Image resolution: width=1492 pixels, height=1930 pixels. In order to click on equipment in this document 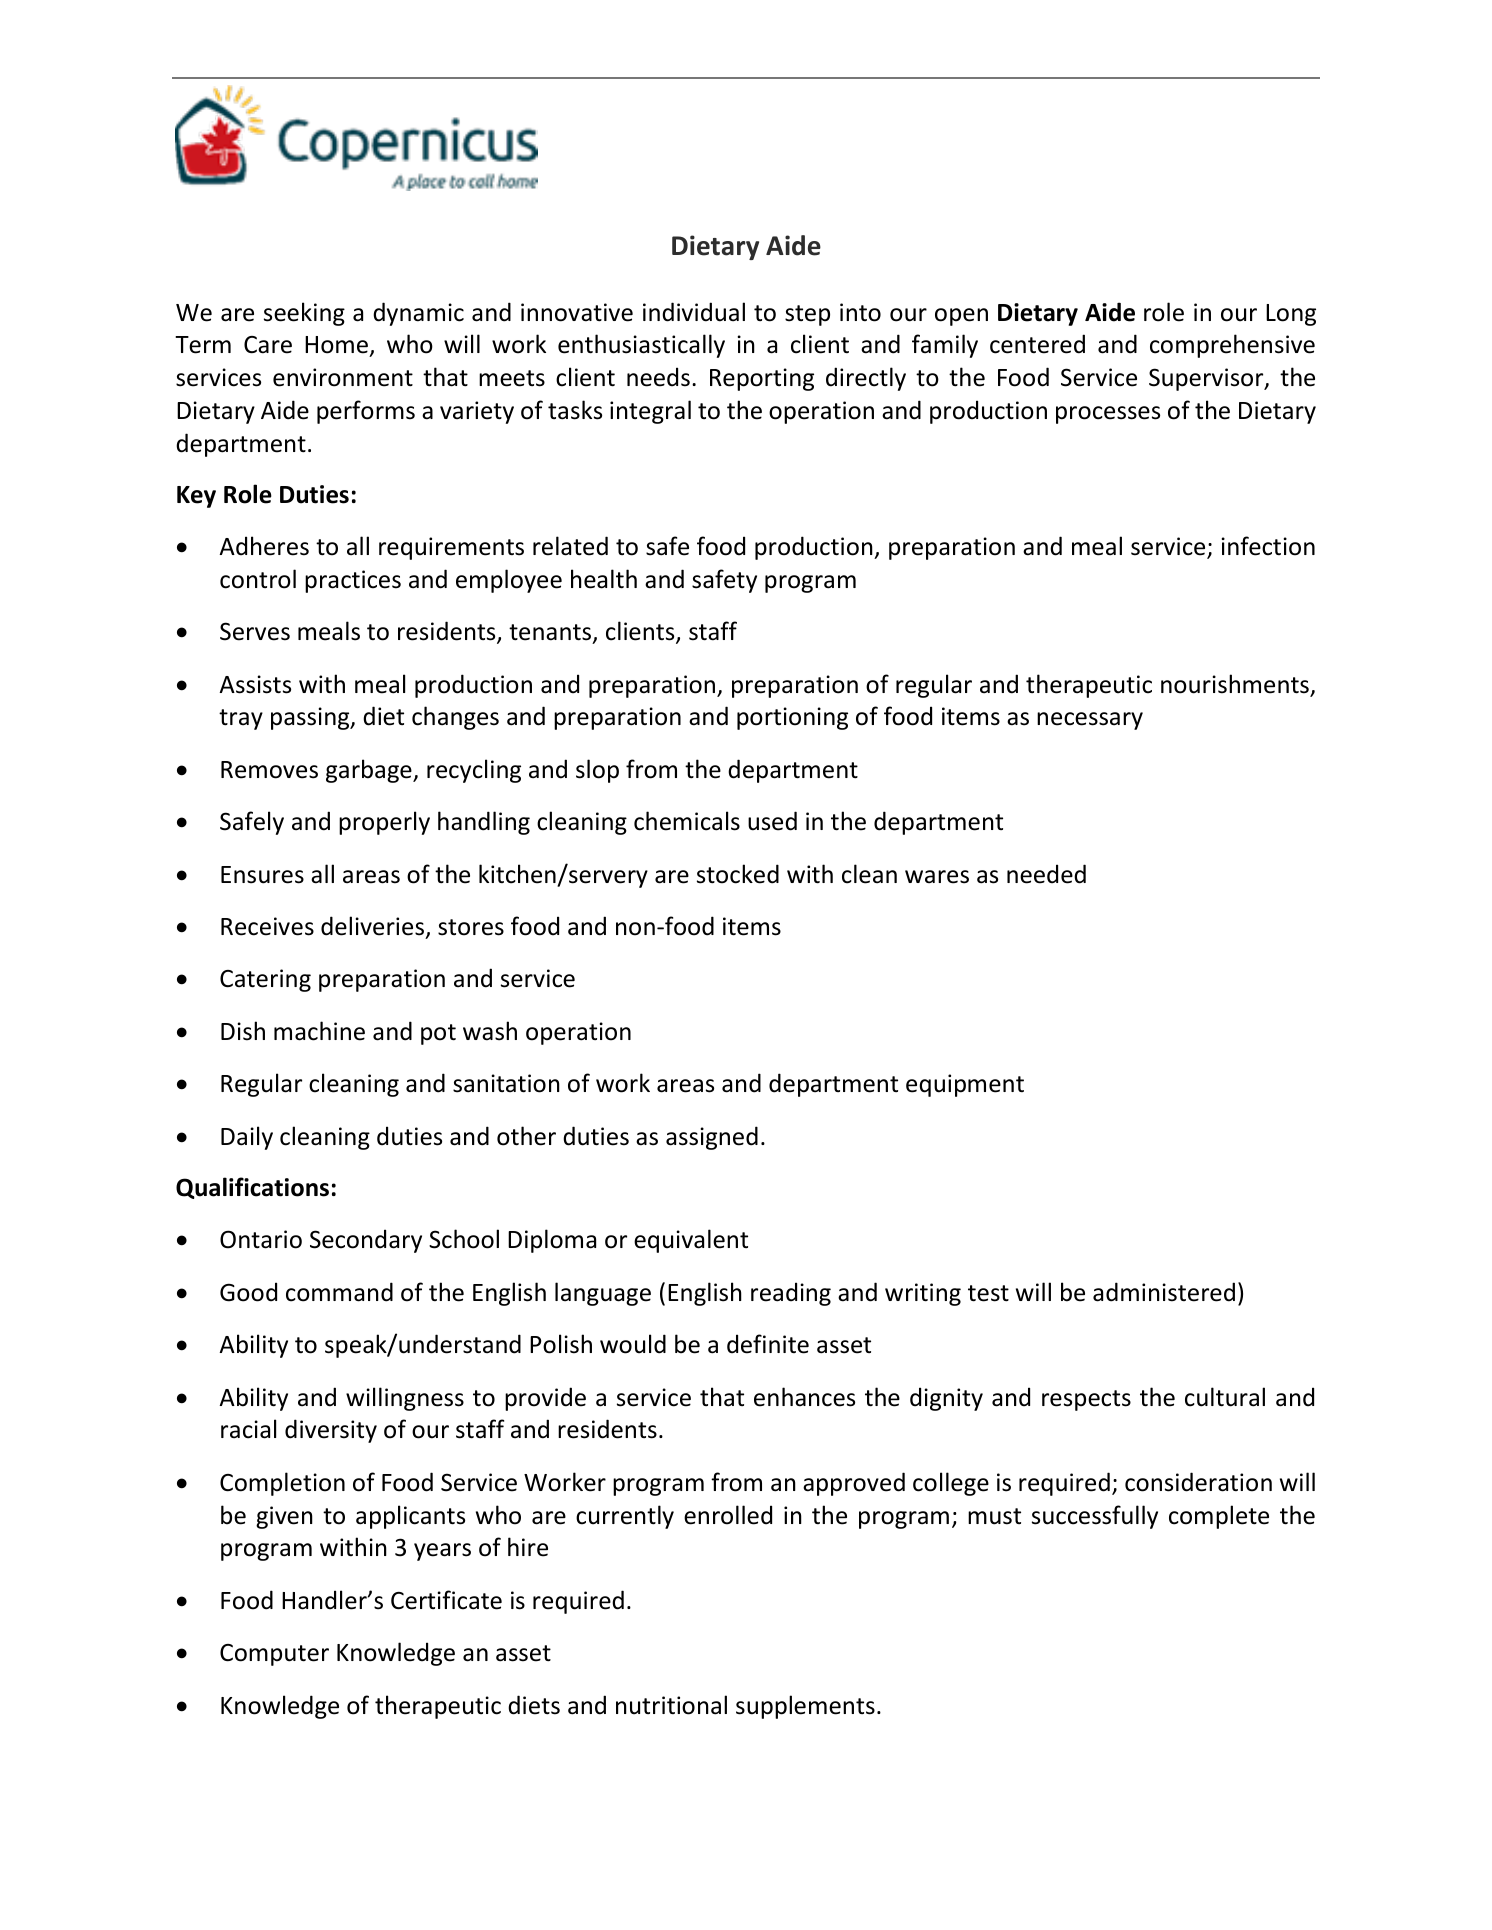, I will do `click(965, 1085)`.
